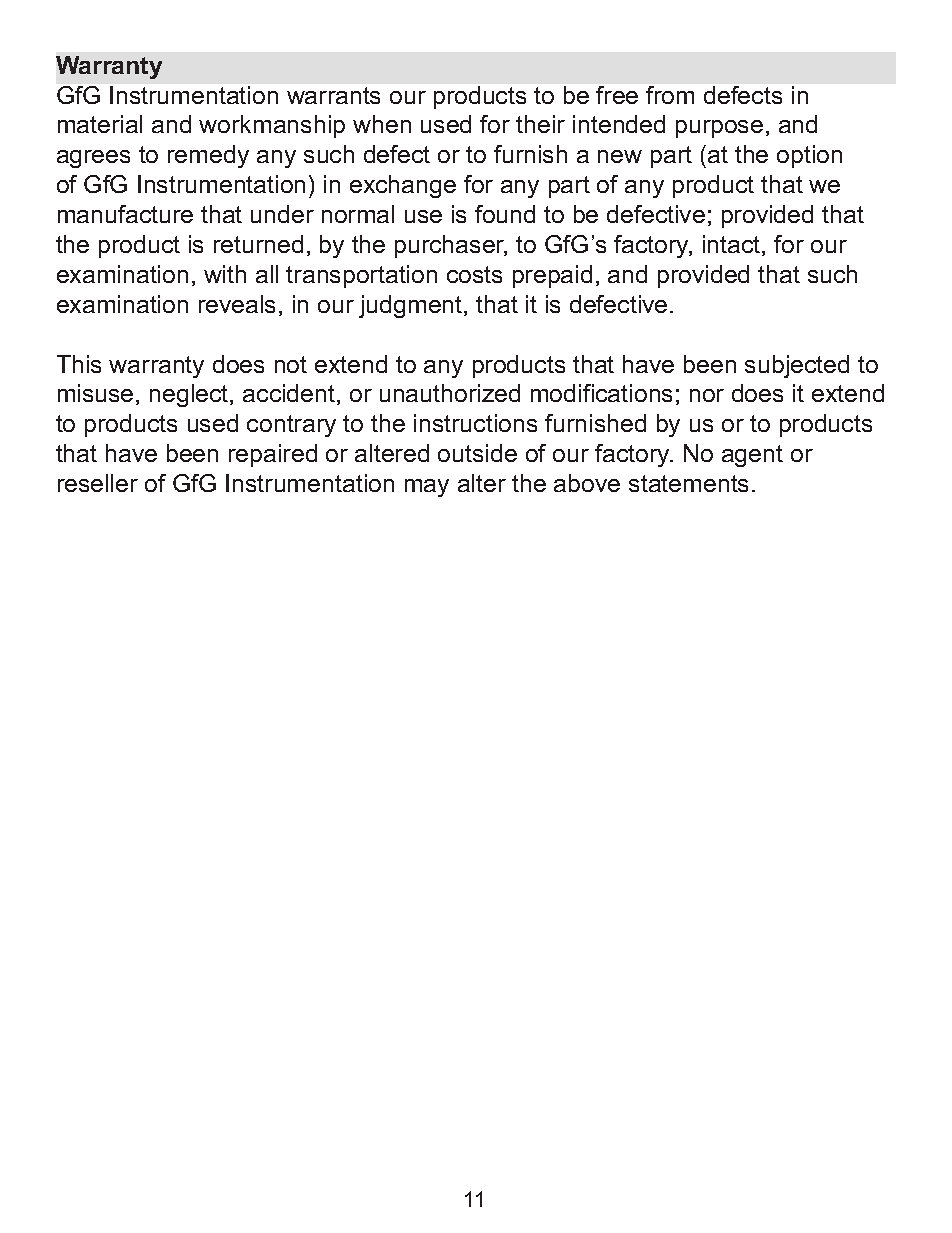 This screenshot has width=952, height=1233. What do you see at coordinates (237, 304) in the screenshot?
I see `reveals` at bounding box center [237, 304].
